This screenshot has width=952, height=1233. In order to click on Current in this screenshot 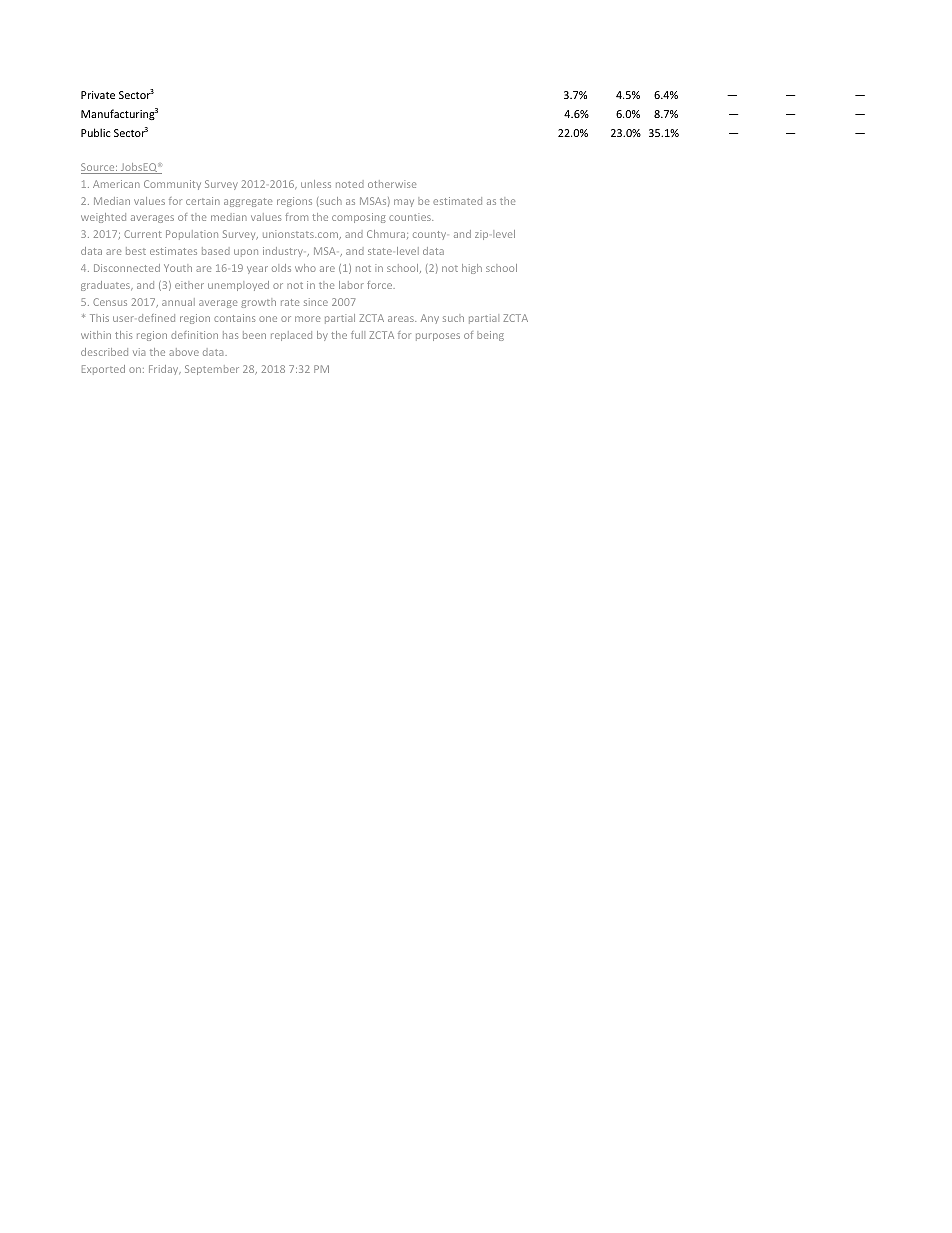, I will do `click(143, 234)`.
